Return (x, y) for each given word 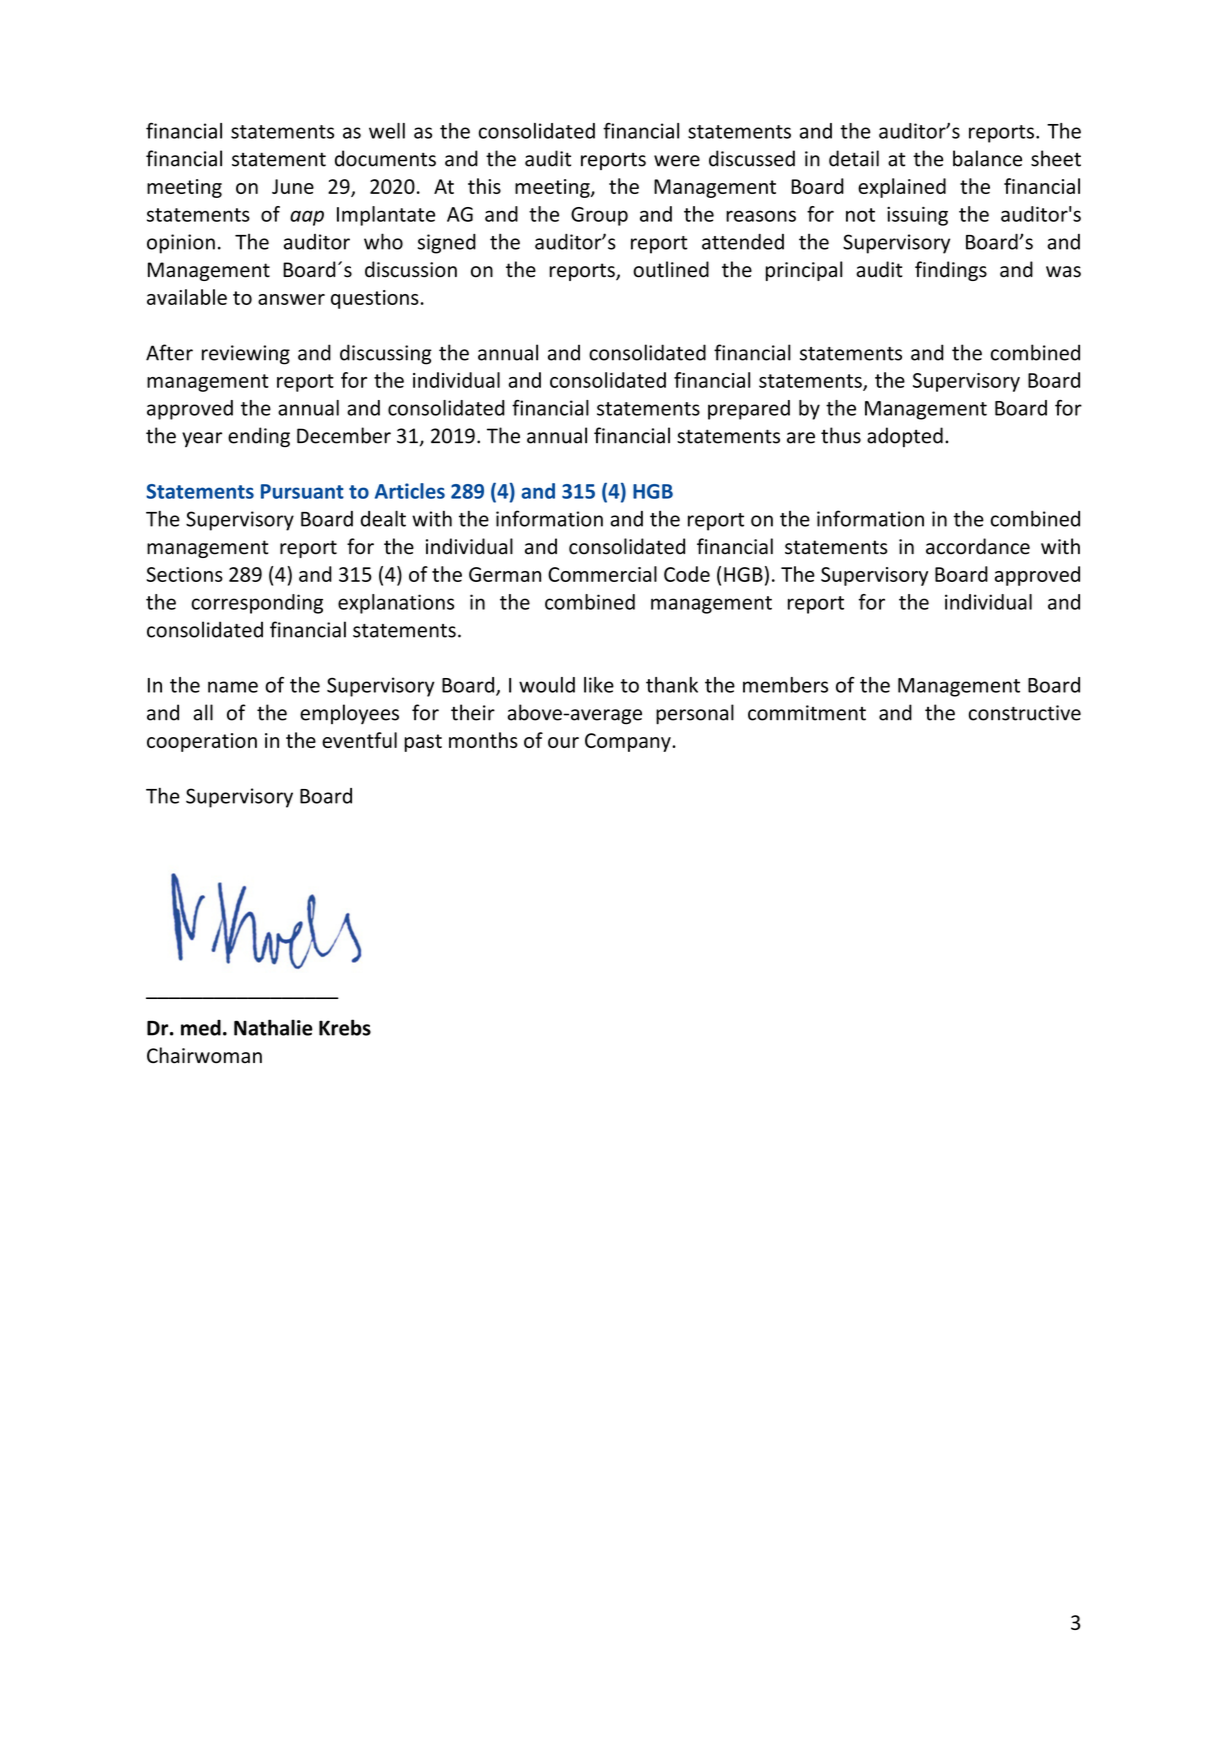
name (233, 687)
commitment (807, 713)
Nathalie (273, 1027)
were (677, 161)
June (293, 186)
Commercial (602, 574)
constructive (1025, 713)
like (599, 685)
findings (951, 271)
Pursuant (302, 491)
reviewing (246, 355)
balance (987, 158)
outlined (671, 269)
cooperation (202, 742)
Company (629, 742)
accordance (978, 546)
